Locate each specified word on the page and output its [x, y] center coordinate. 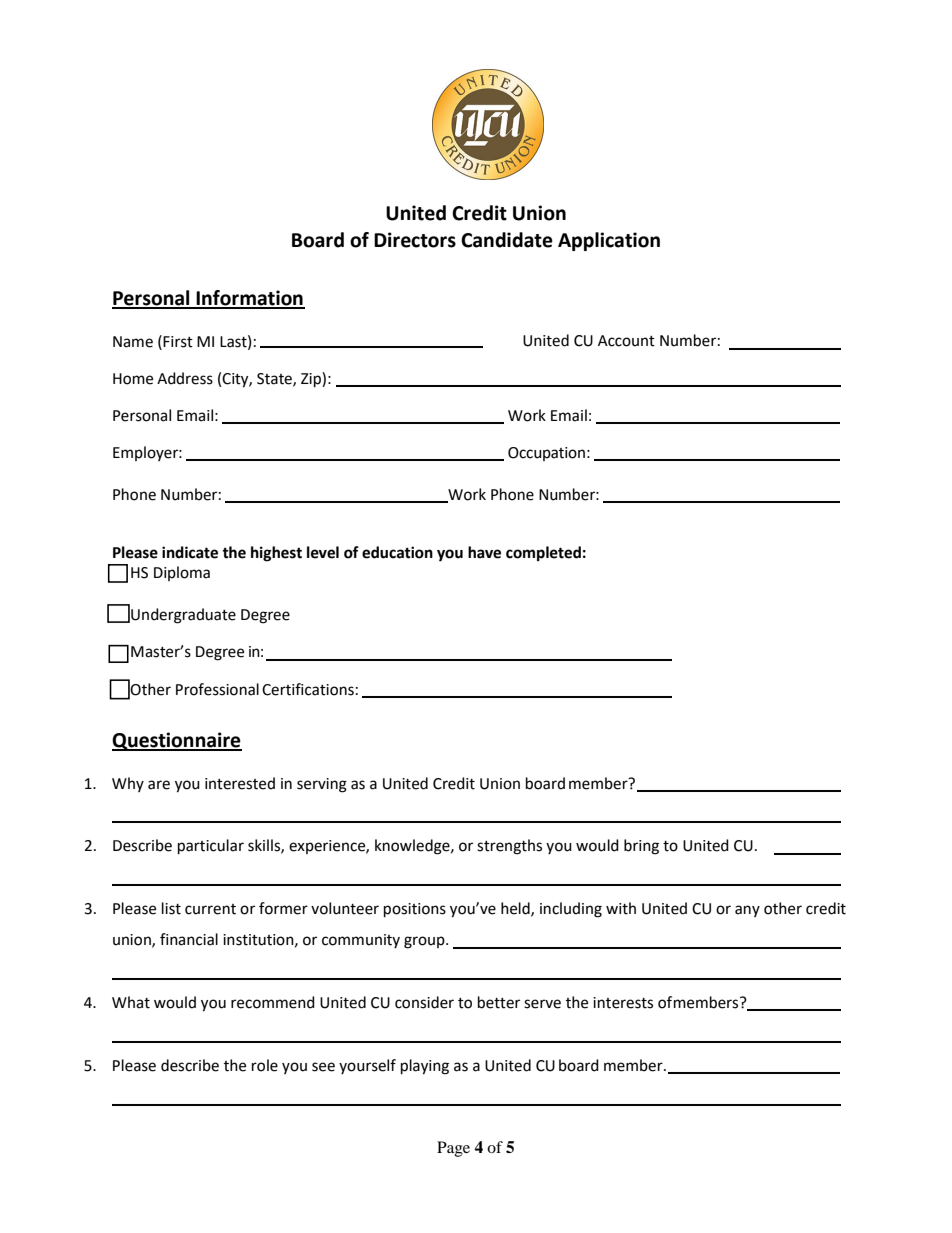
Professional [217, 689]
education [397, 552]
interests [623, 1003]
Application [609, 241]
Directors [415, 240]
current [210, 909]
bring [641, 847]
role [265, 1065]
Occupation [546, 454]
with [621, 908]
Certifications [308, 689]
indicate [190, 552]
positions [415, 910]
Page [453, 1149]
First [178, 342]
